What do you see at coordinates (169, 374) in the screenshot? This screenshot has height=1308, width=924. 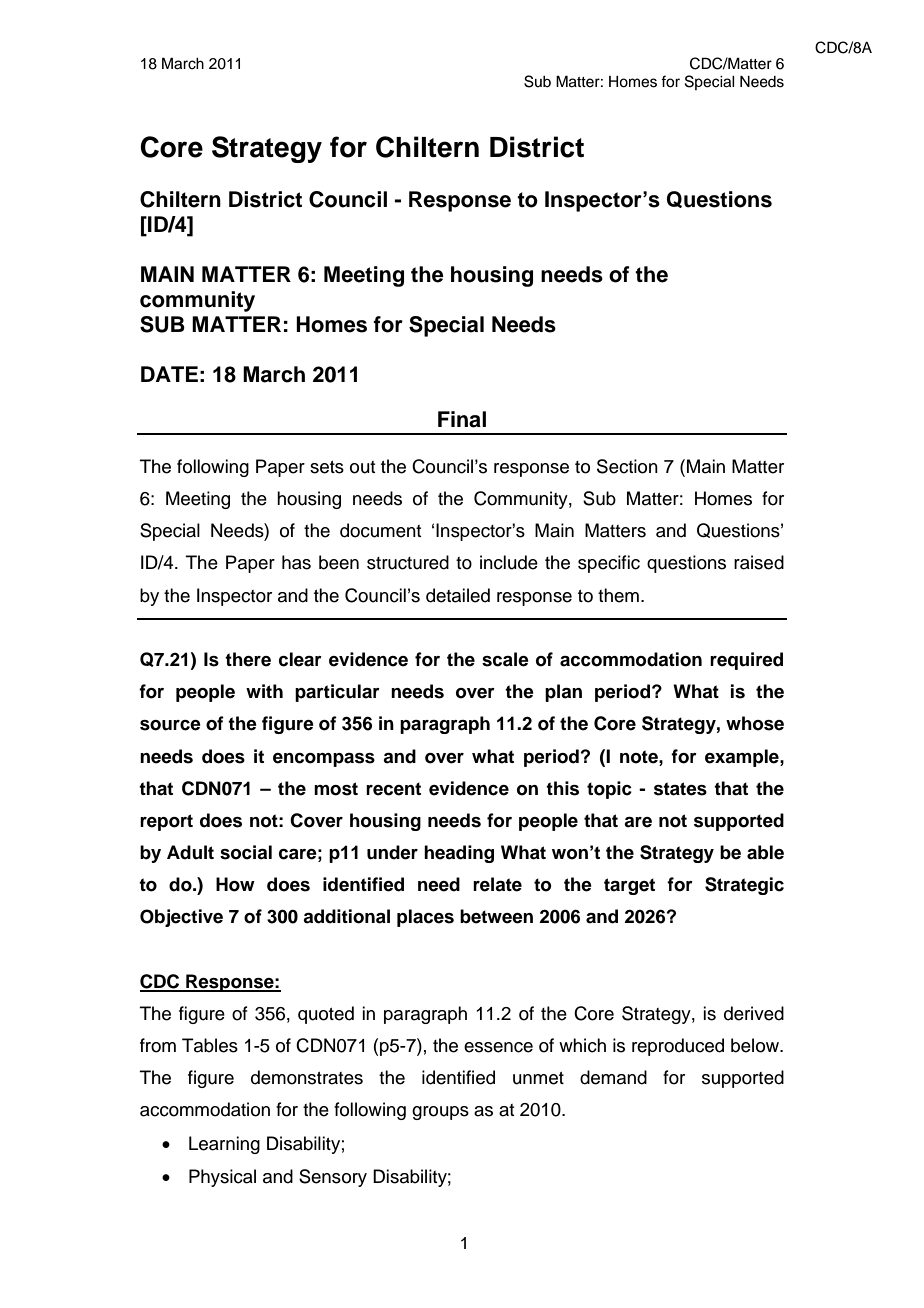 I see `DATE` at bounding box center [169, 374].
